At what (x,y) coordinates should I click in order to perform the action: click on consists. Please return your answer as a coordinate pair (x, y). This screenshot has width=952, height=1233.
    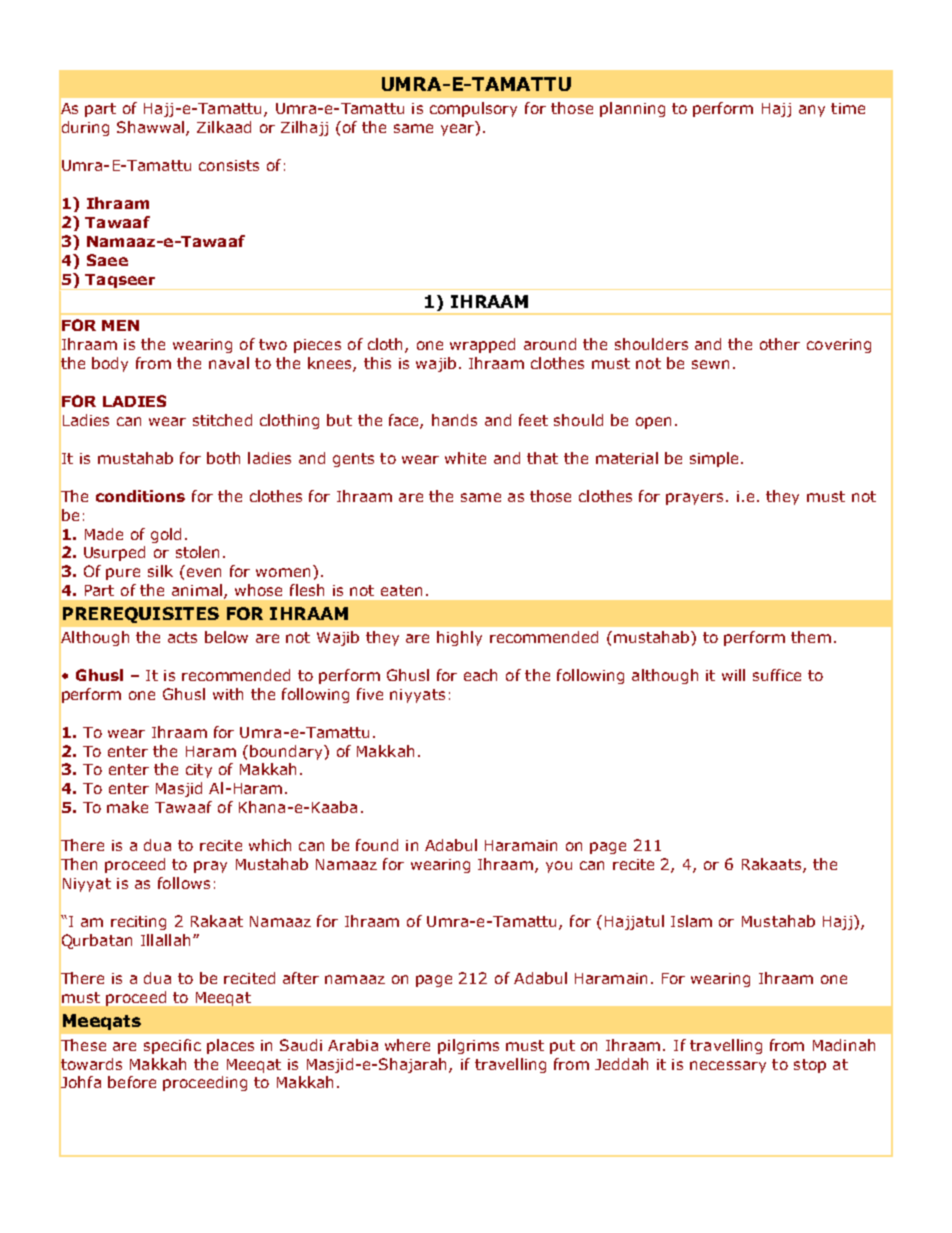
    Looking at the image, I should click on (229, 165).
